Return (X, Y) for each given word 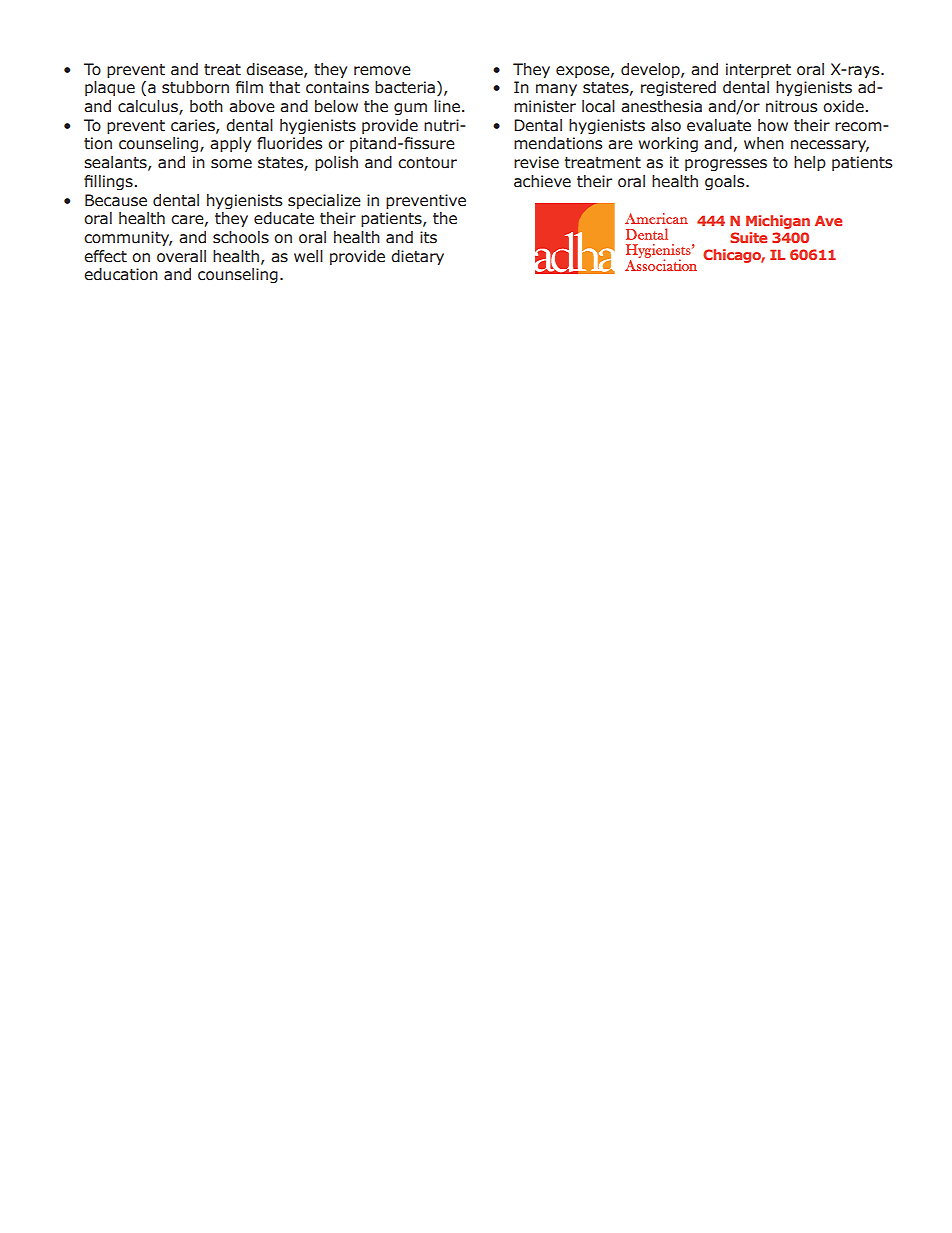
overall (181, 256)
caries (194, 126)
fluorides (290, 143)
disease (275, 70)
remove (382, 71)
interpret (758, 70)
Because (116, 200)
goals (726, 182)
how (773, 125)
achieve (542, 181)
